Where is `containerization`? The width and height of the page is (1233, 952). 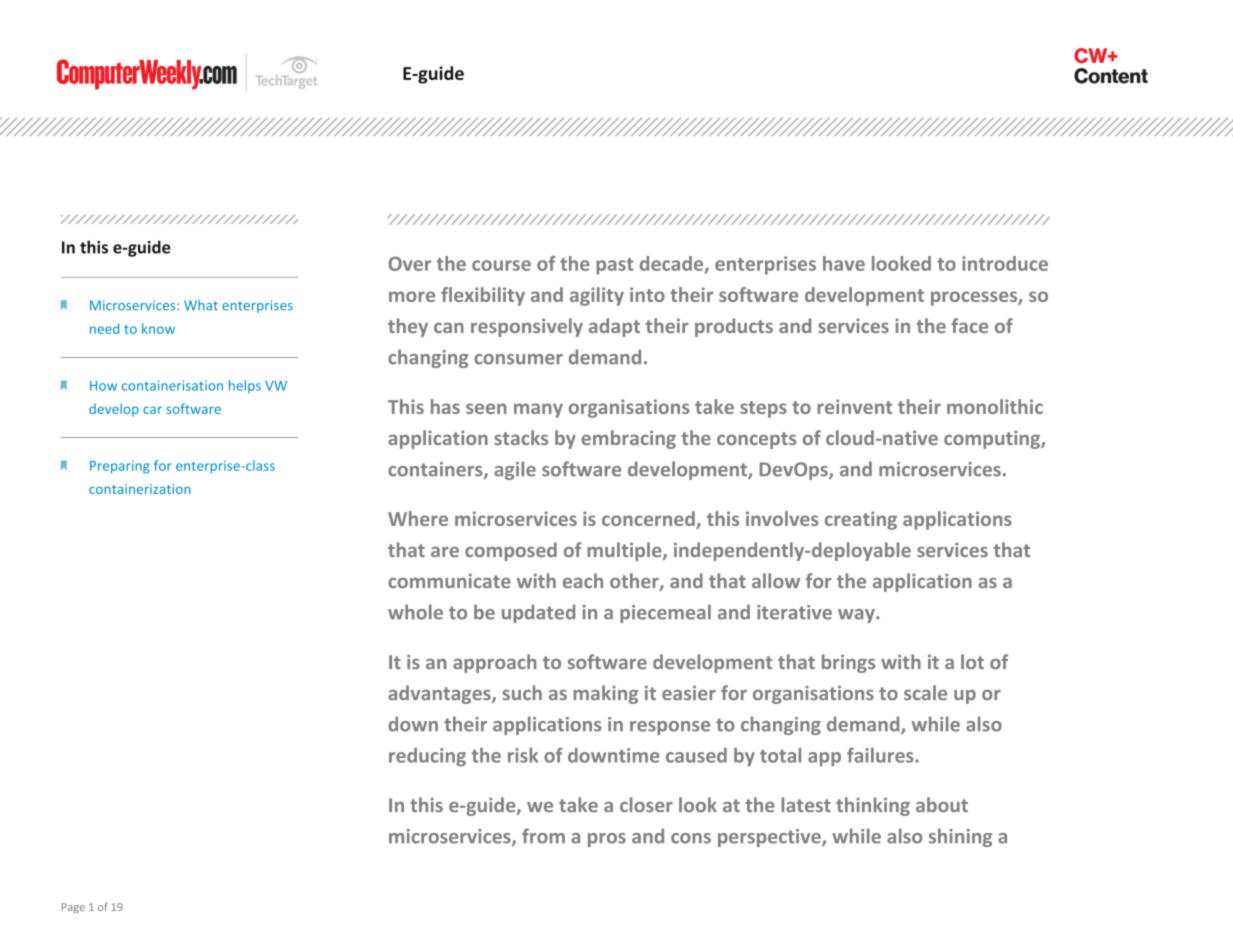 containerization is located at coordinates (140, 489).
